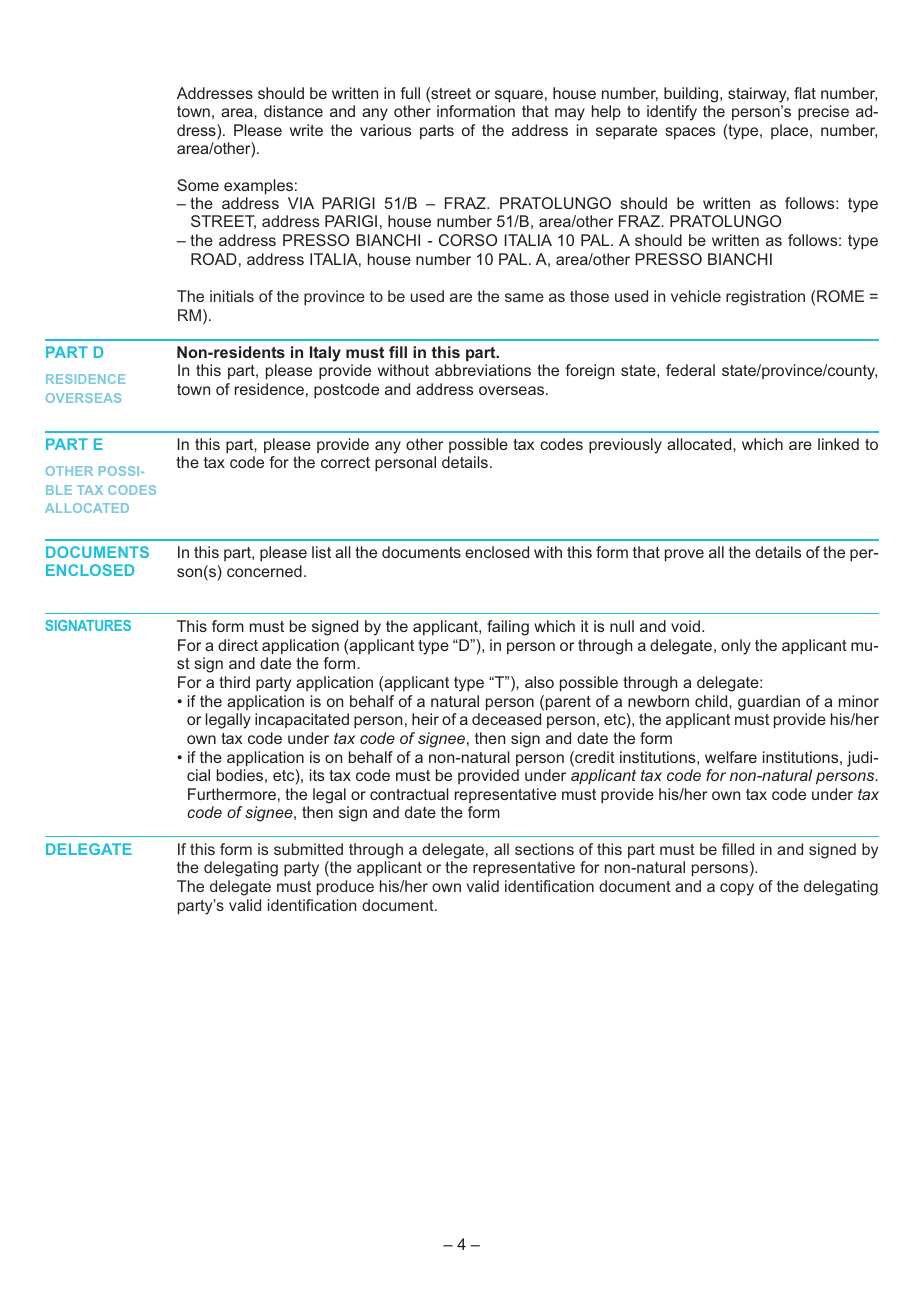 The height and width of the screenshot is (1308, 924). What do you see at coordinates (791, 131) in the screenshot?
I see `place` at bounding box center [791, 131].
